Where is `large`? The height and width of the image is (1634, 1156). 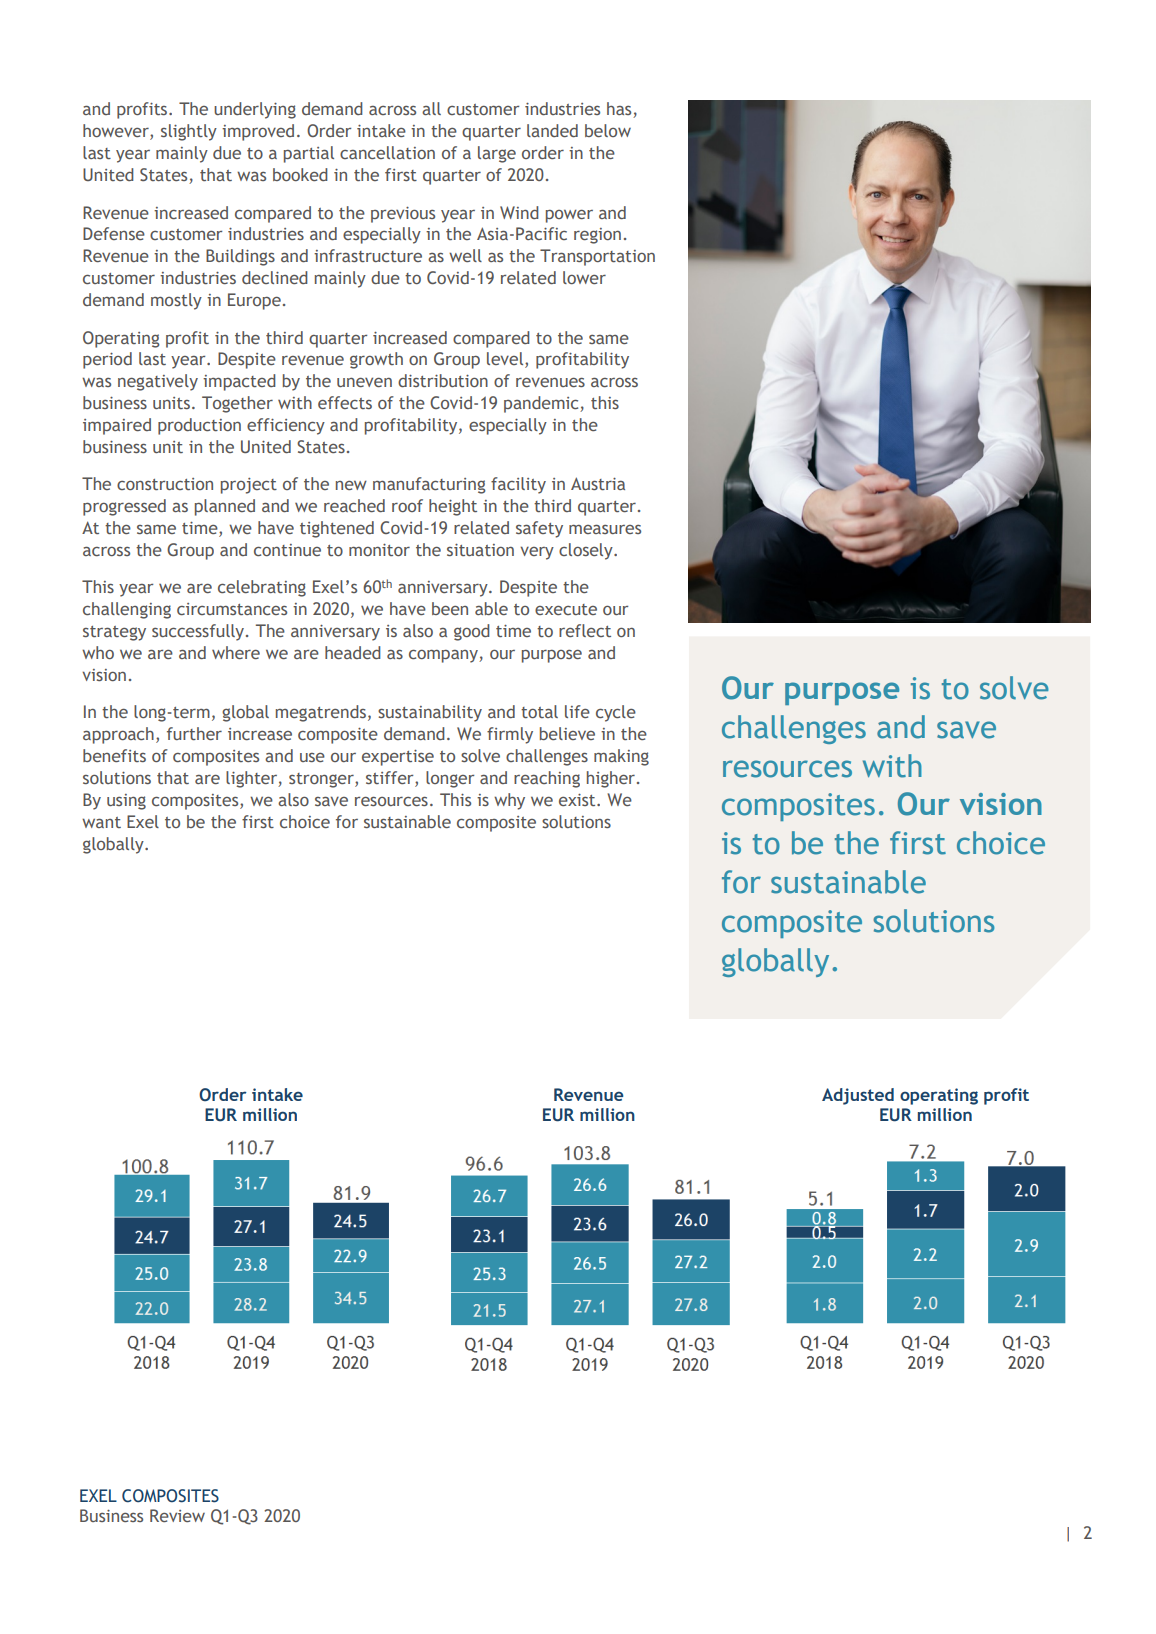
large is located at coordinates (497, 154).
